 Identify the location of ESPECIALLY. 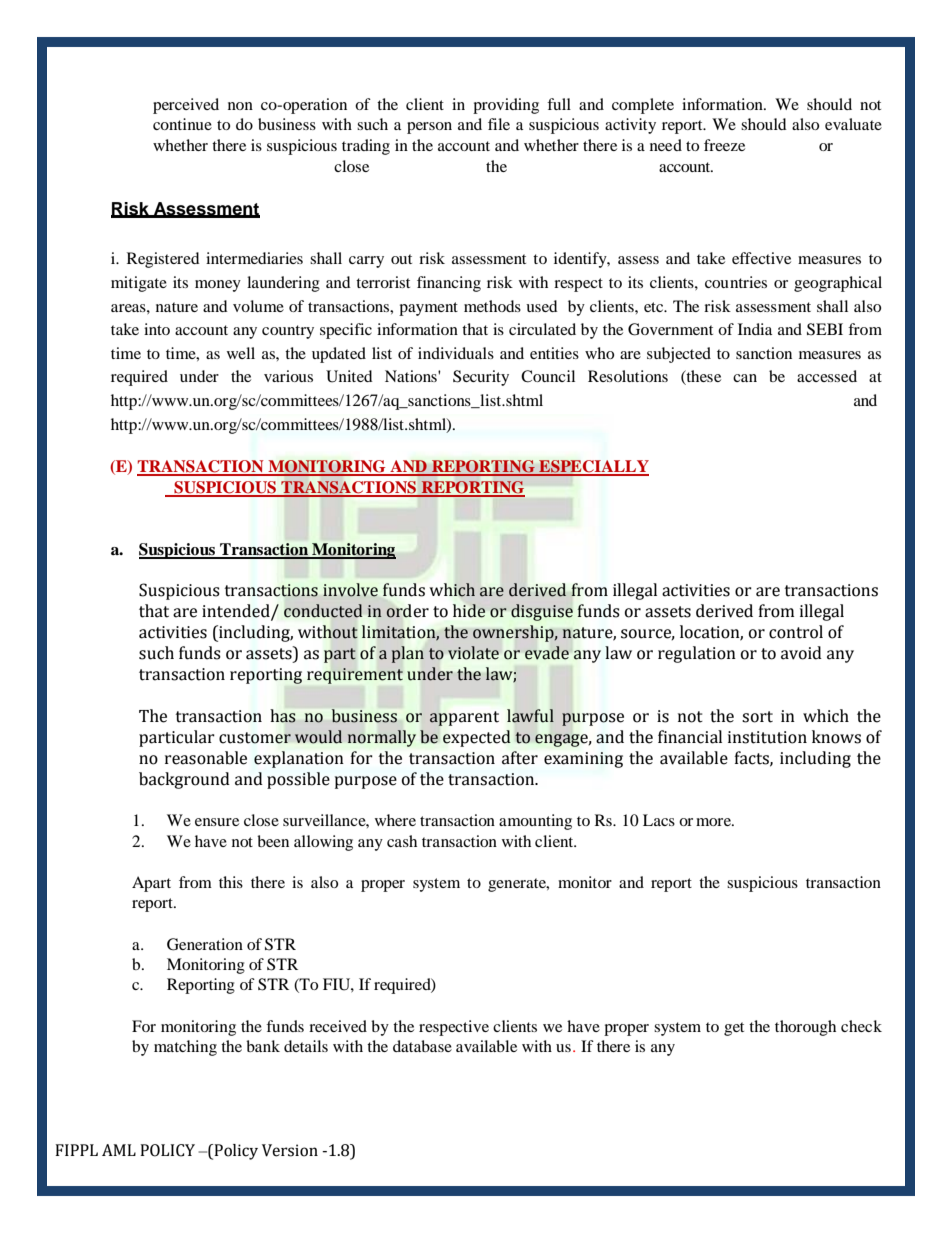
(593, 467).
